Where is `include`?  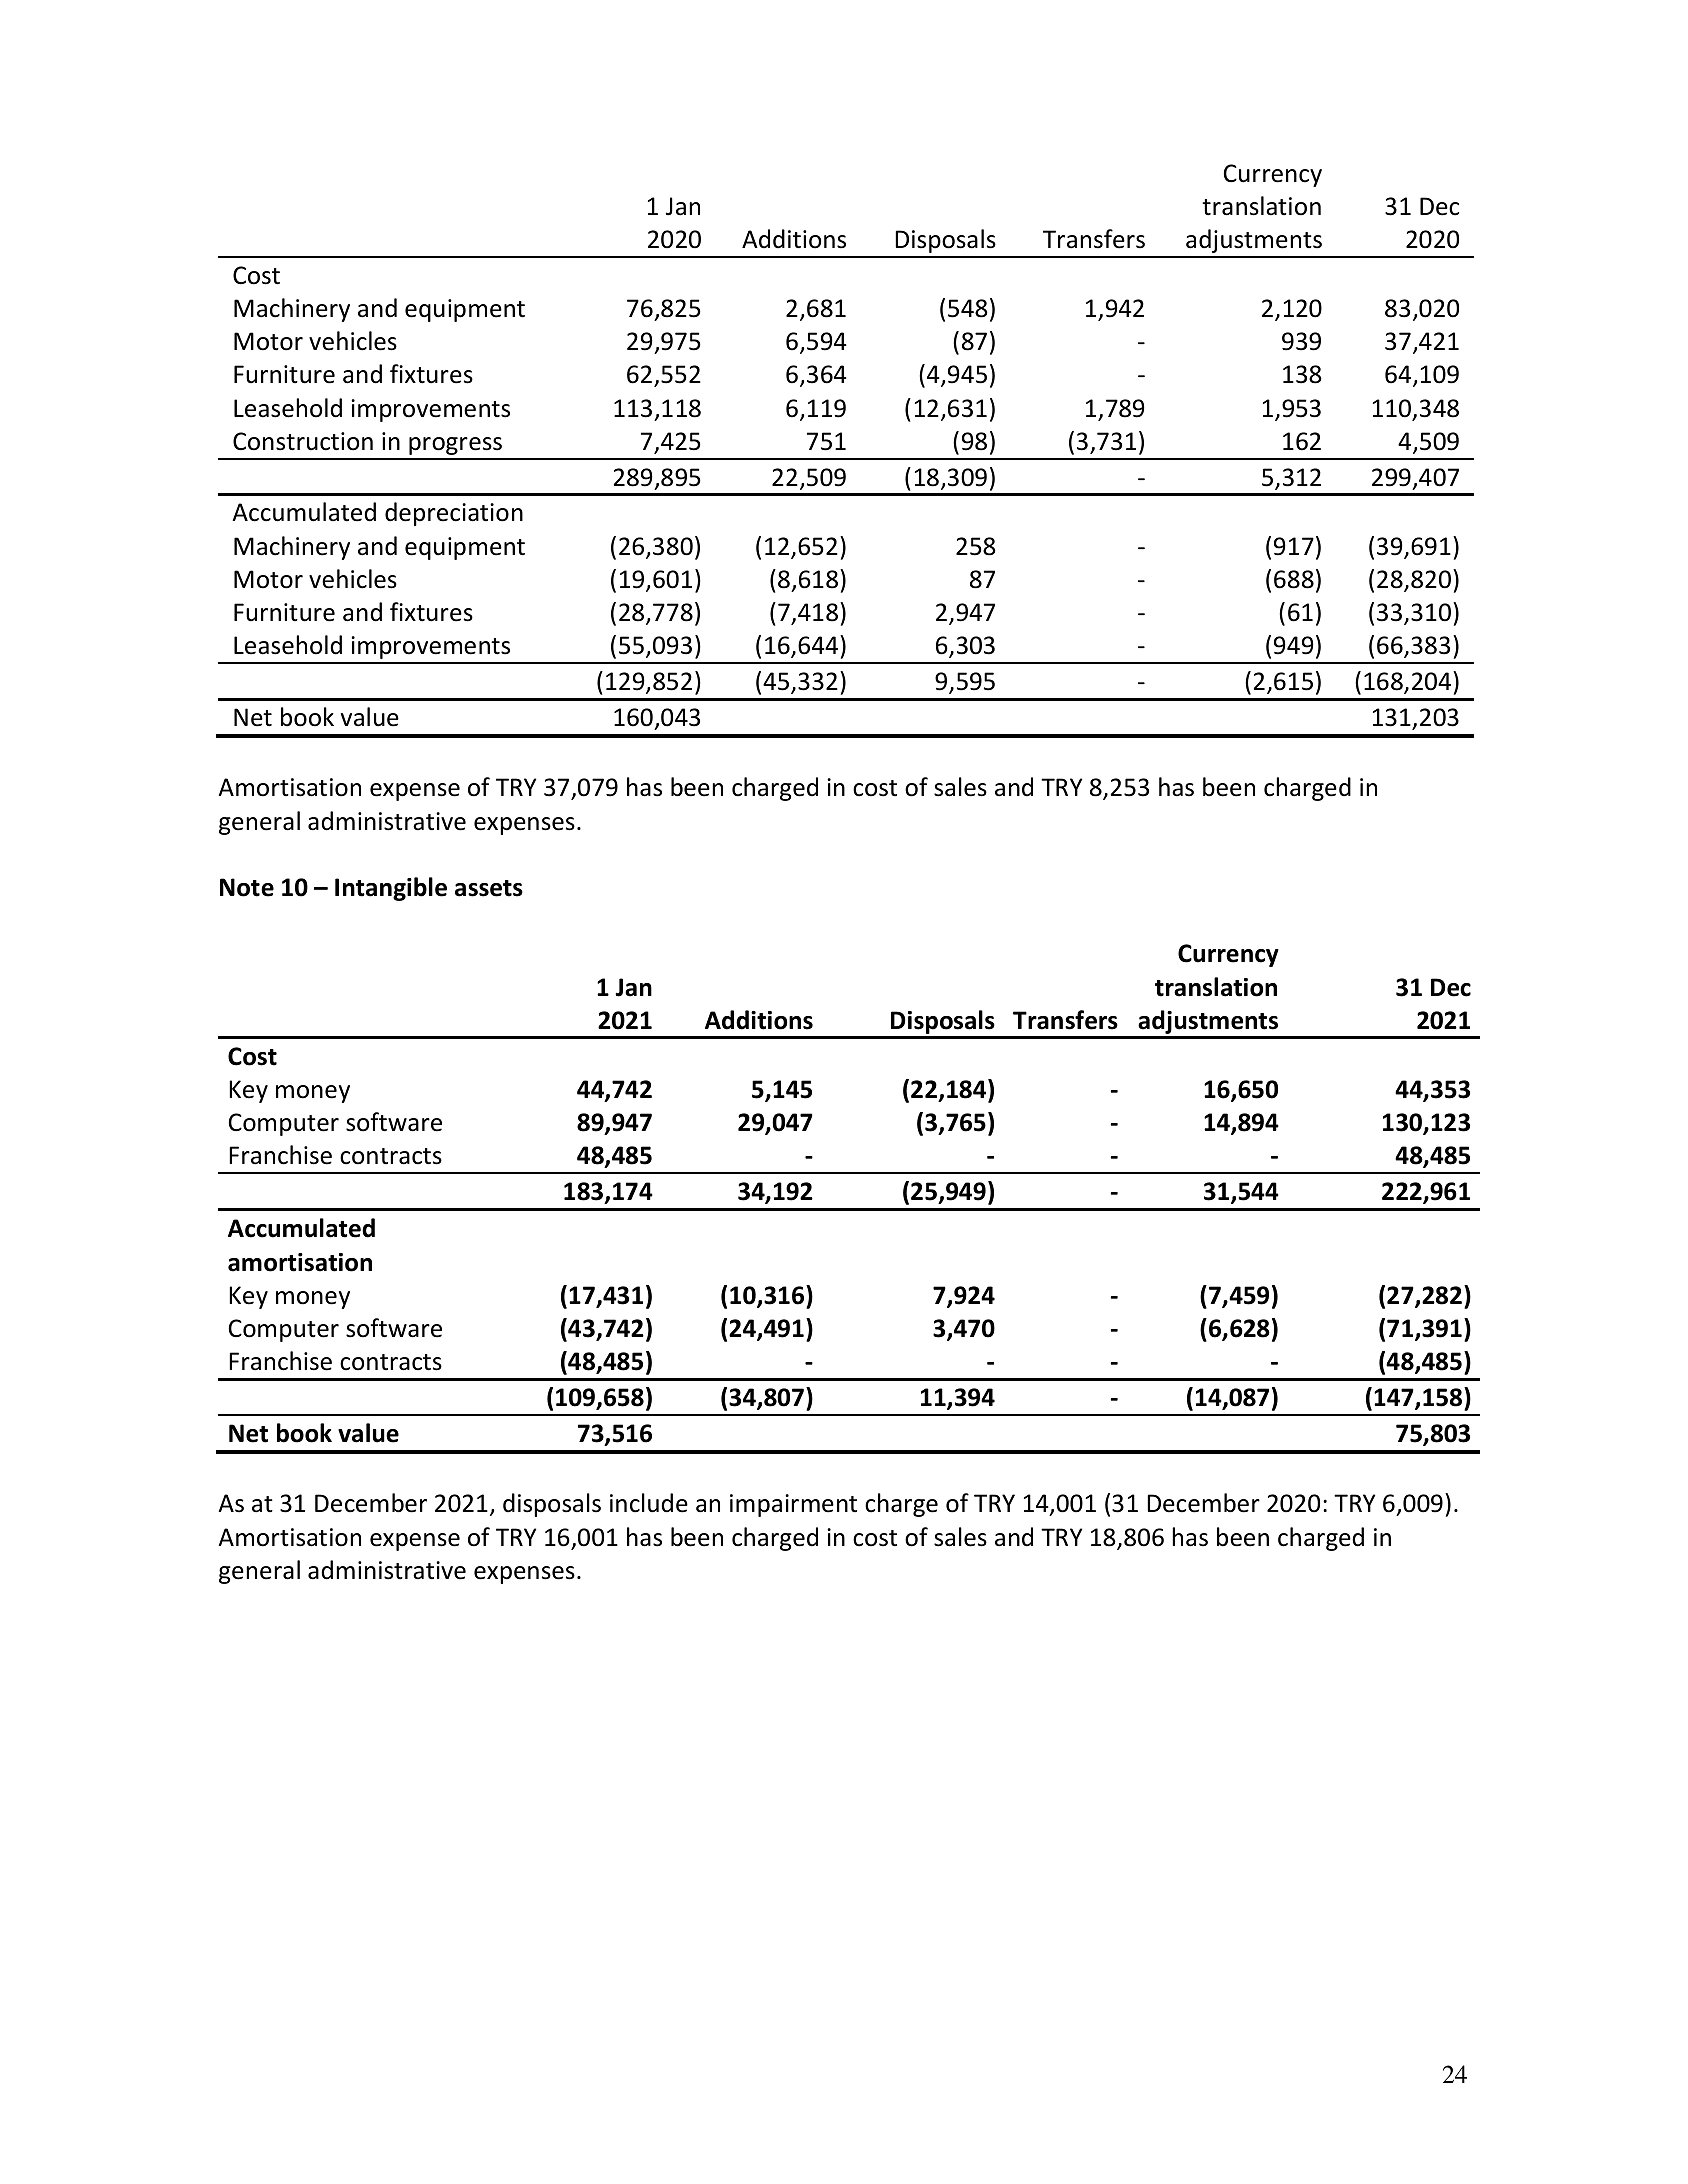 include is located at coordinates (649, 1503).
